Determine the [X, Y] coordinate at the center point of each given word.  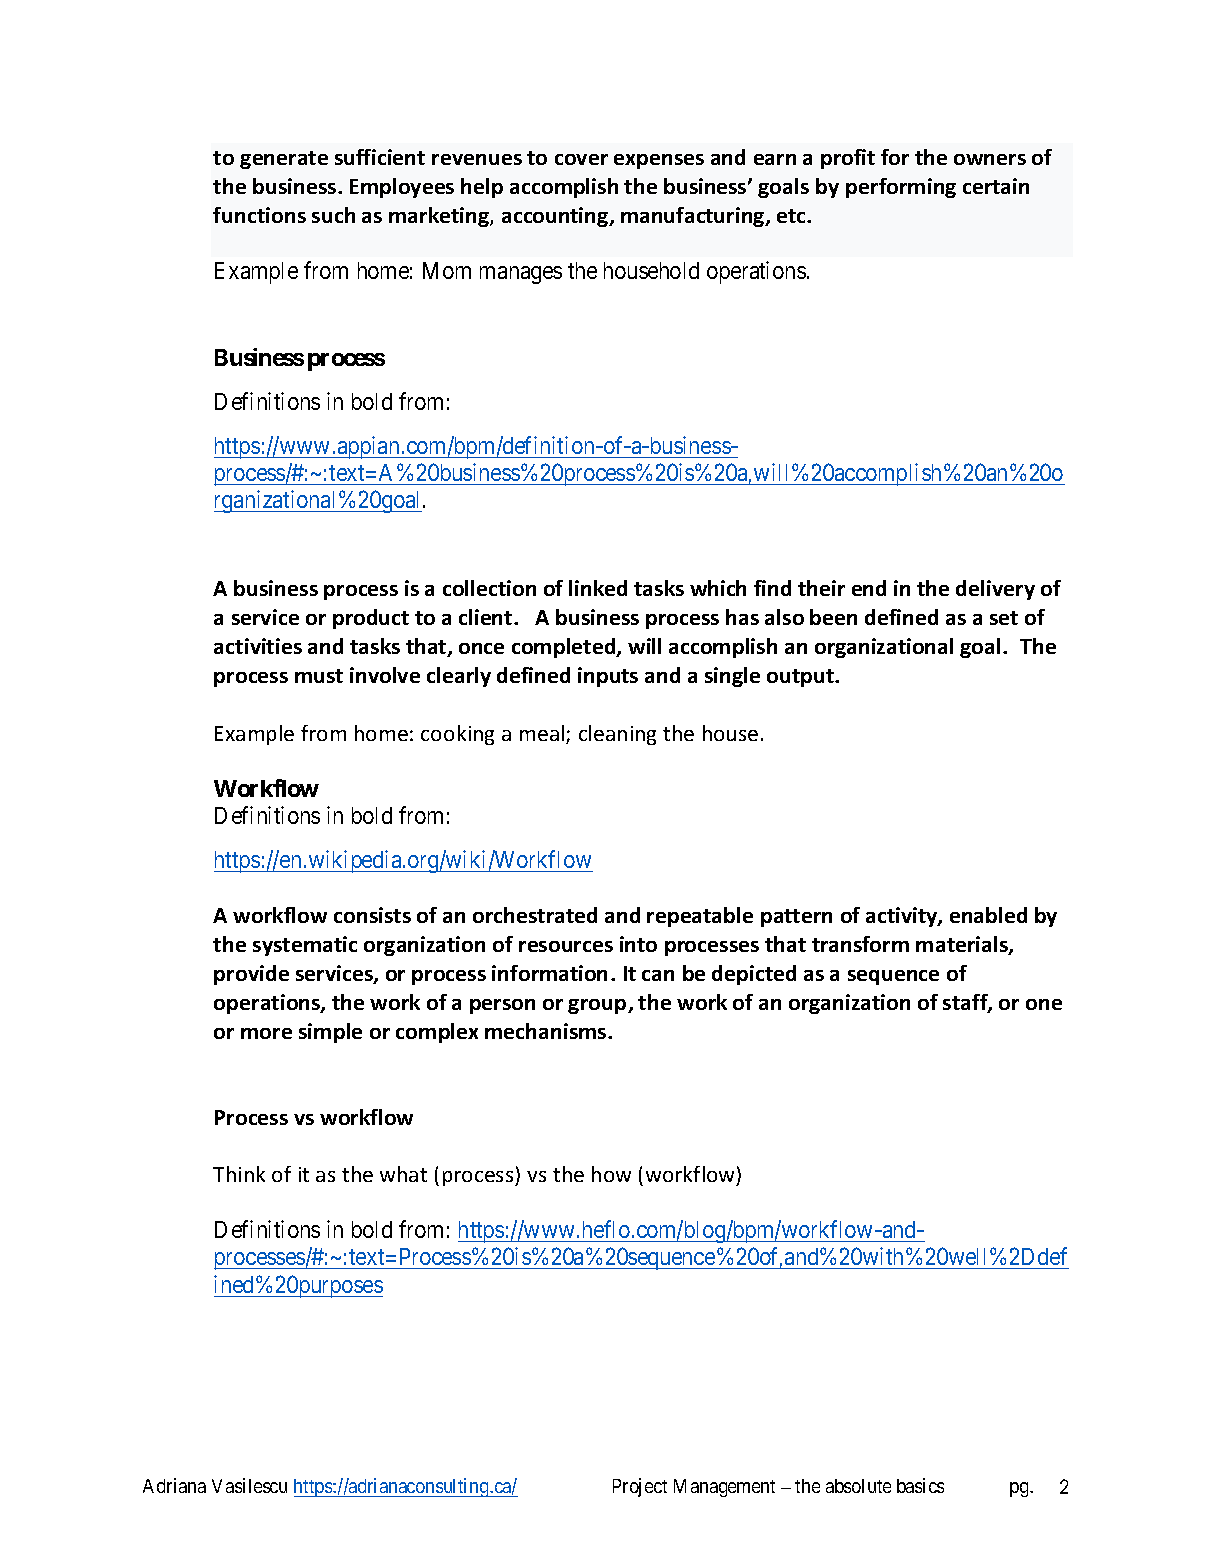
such [333, 215]
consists [372, 915]
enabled [988, 915]
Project [640, 1487]
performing [901, 188]
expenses [659, 161]
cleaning [617, 735]
